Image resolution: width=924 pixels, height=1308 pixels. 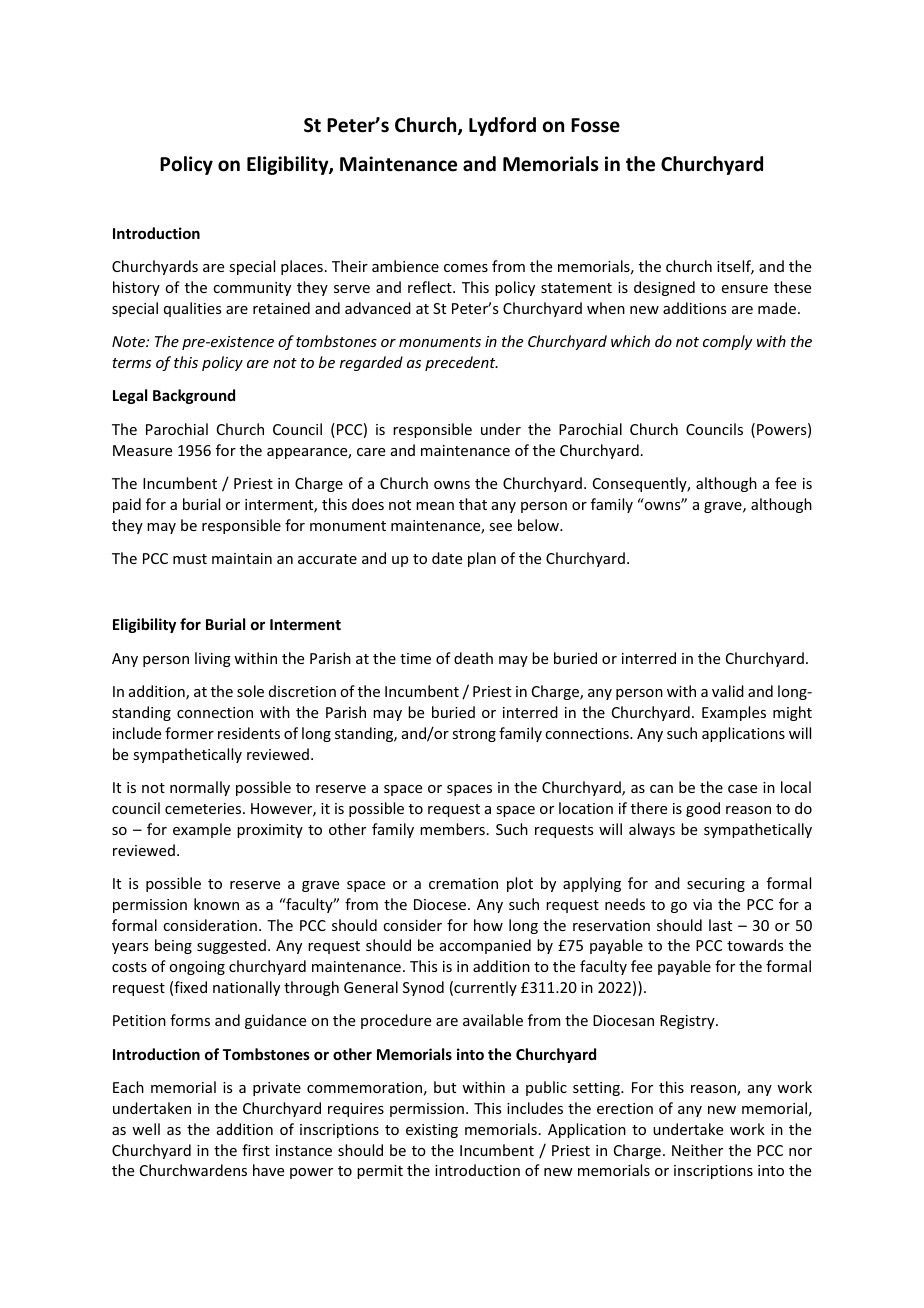 What do you see at coordinates (473, 658) in the page?
I see `death` at bounding box center [473, 658].
